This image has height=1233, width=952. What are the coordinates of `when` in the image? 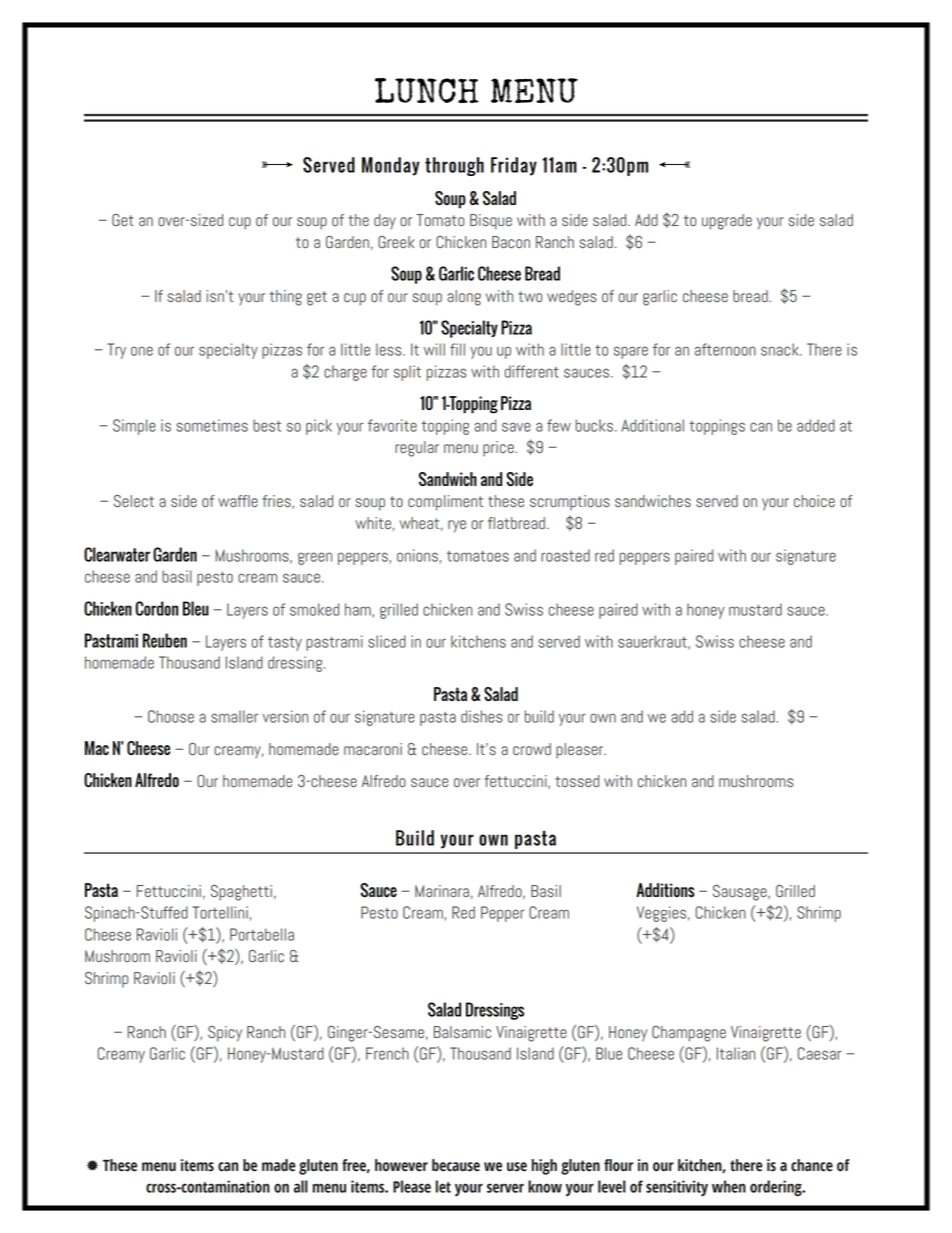 It's located at (729, 1186).
